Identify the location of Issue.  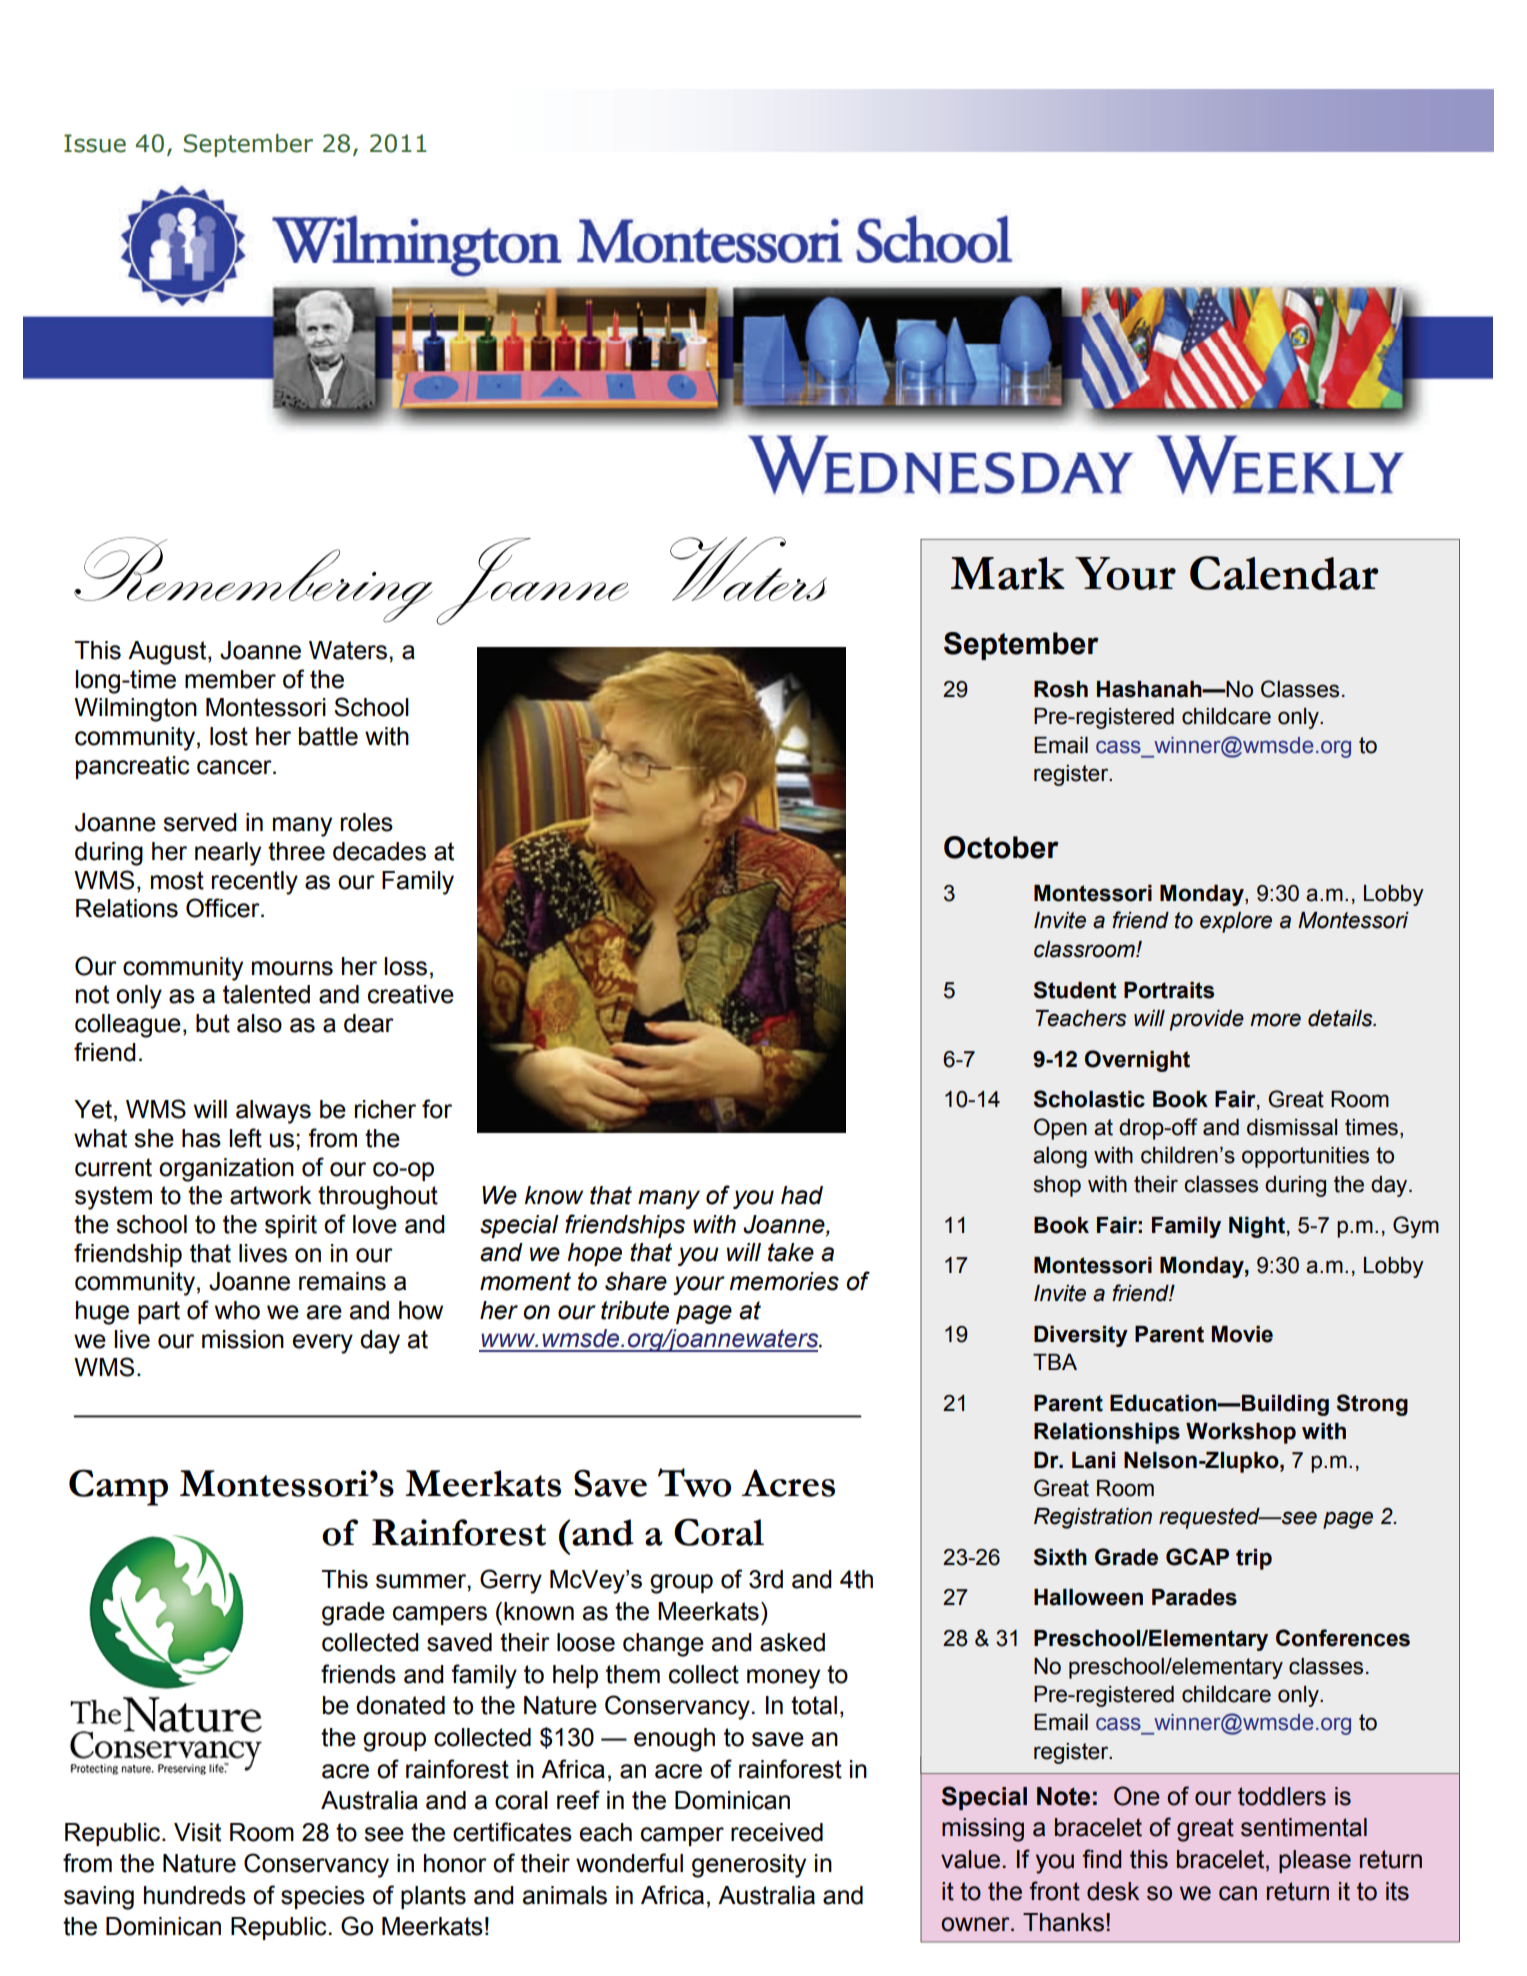
(95, 143).
